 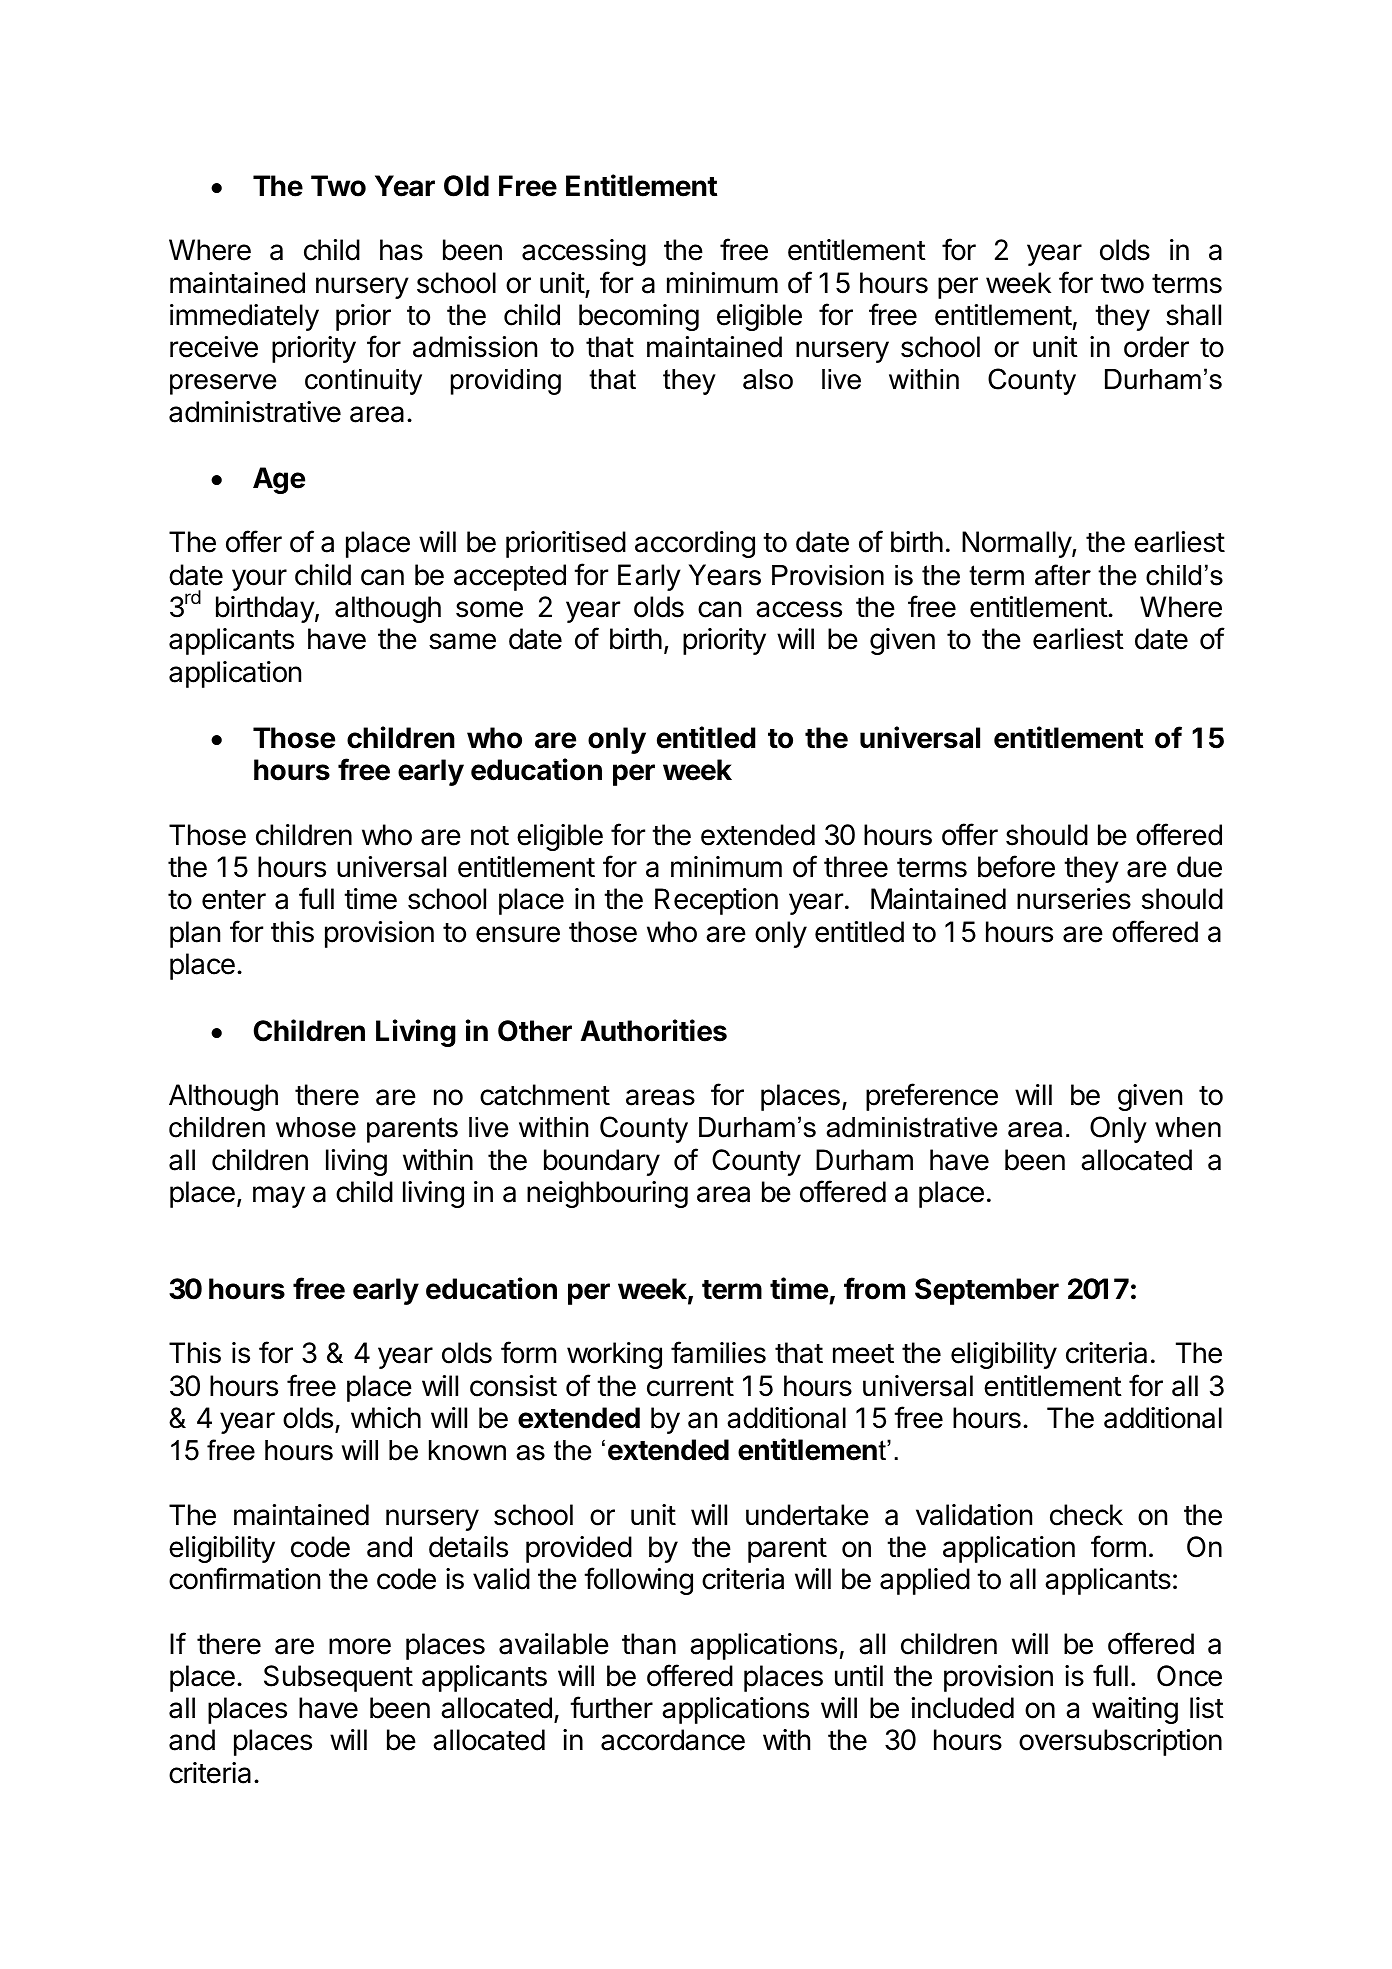 What do you see at coordinates (195, 934) in the image?
I see `plan` at bounding box center [195, 934].
